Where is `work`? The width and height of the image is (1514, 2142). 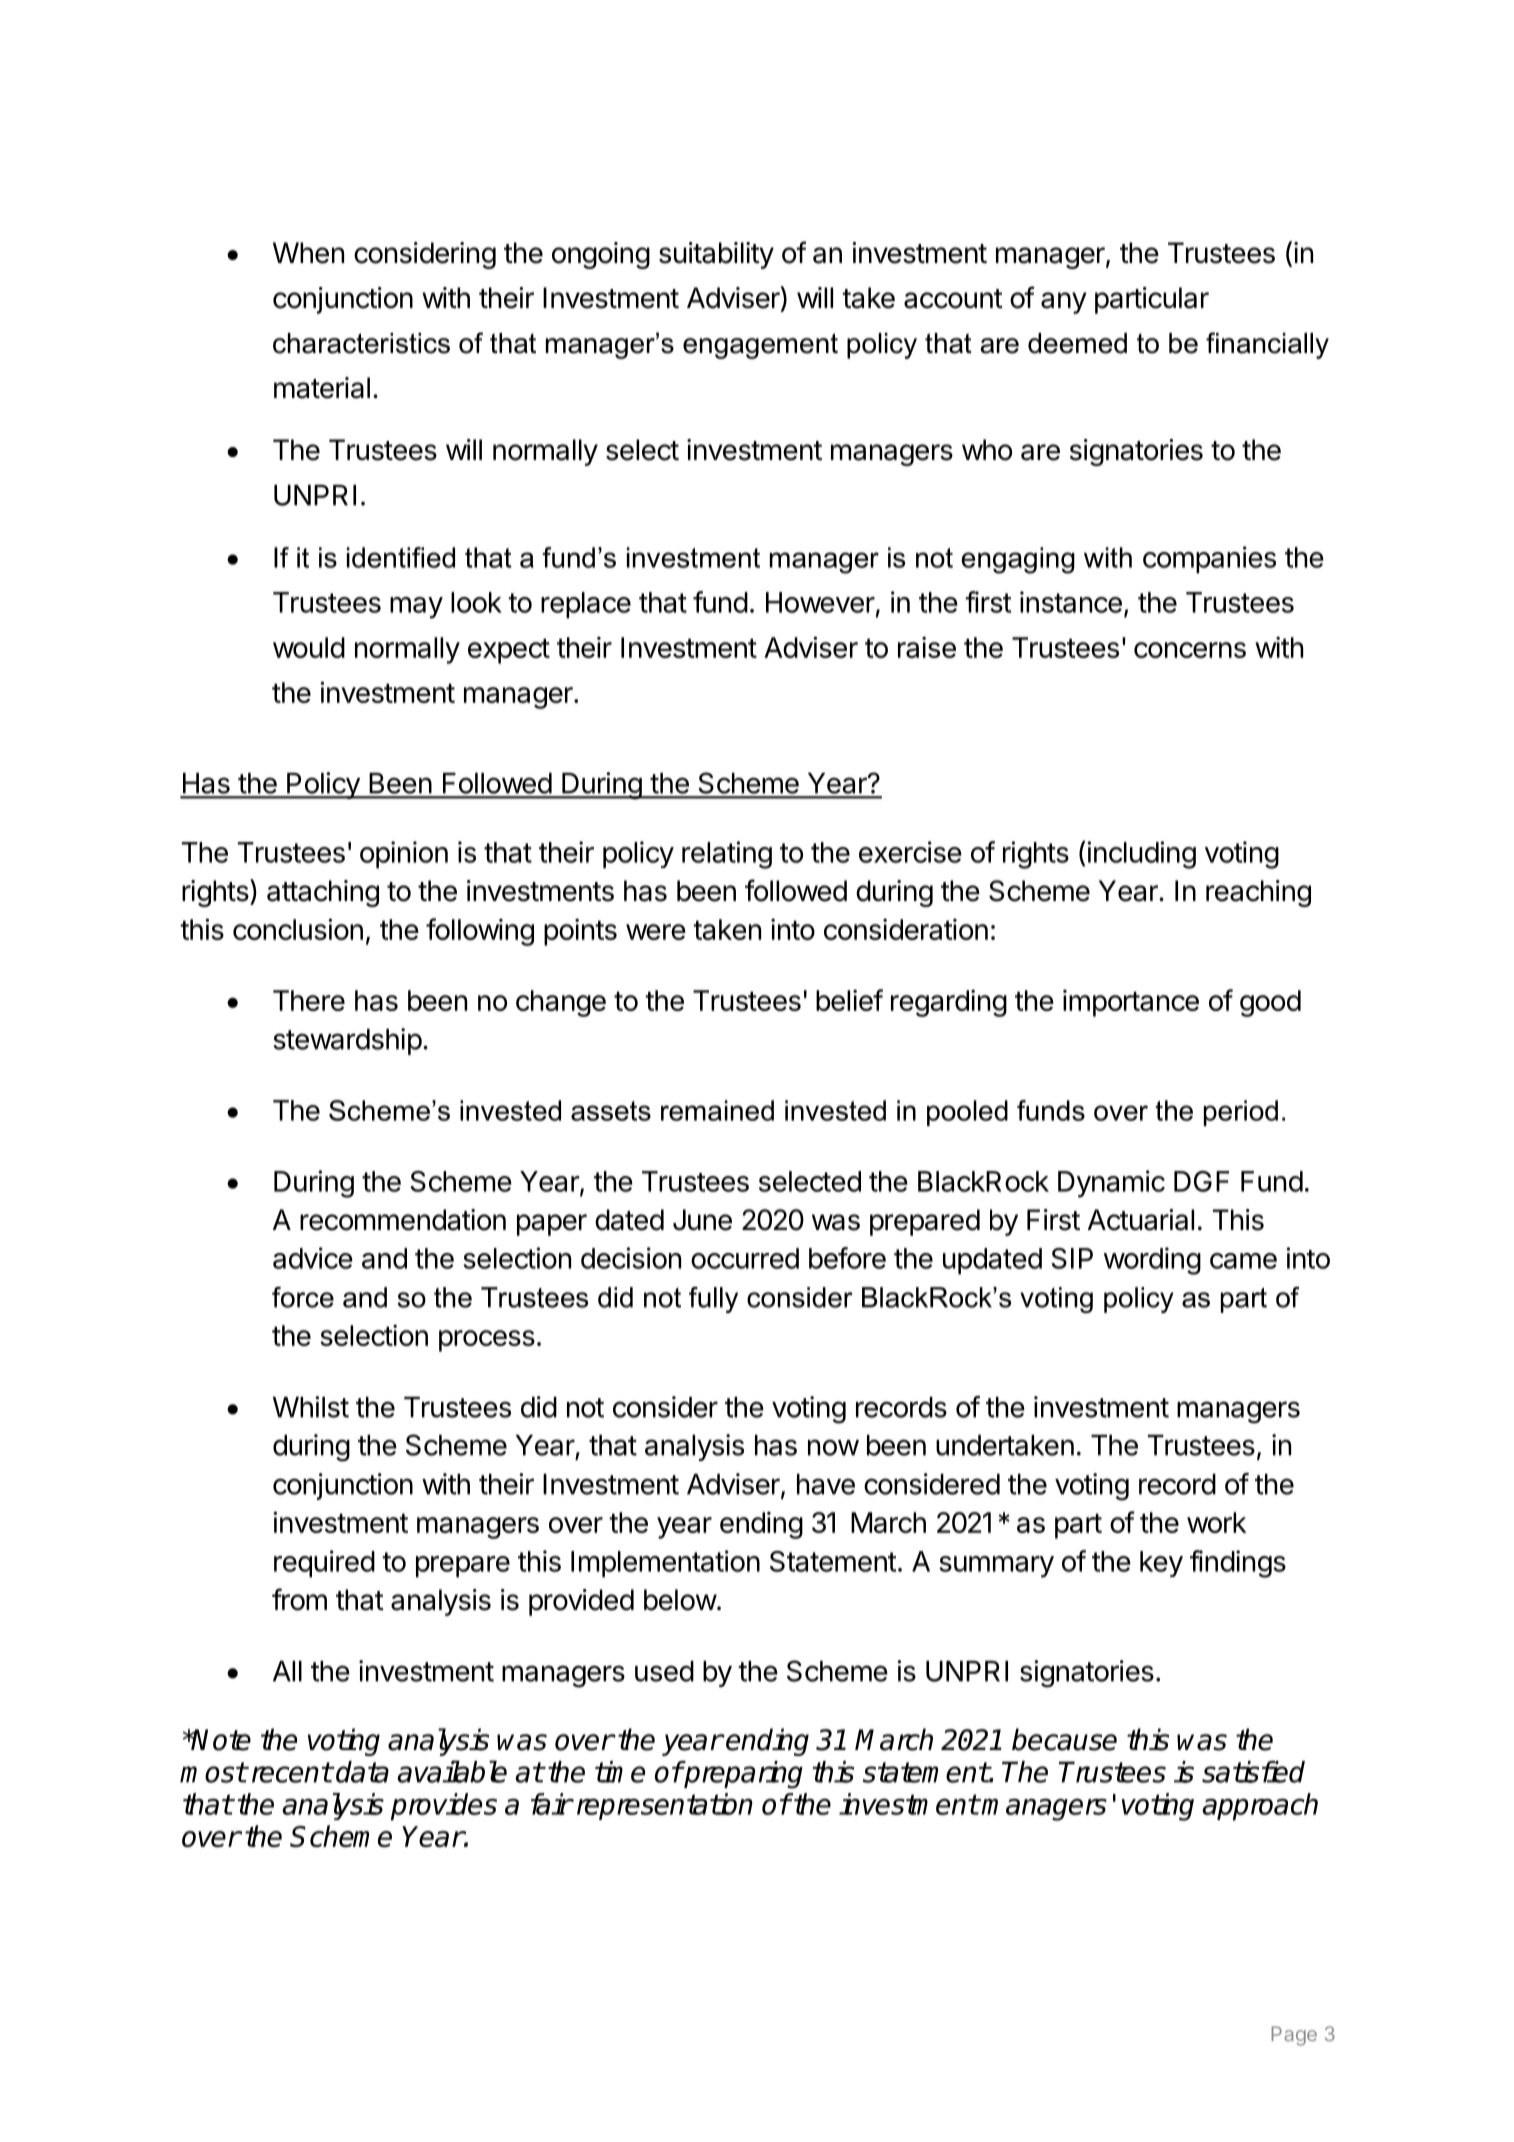 work is located at coordinates (1216, 1522).
